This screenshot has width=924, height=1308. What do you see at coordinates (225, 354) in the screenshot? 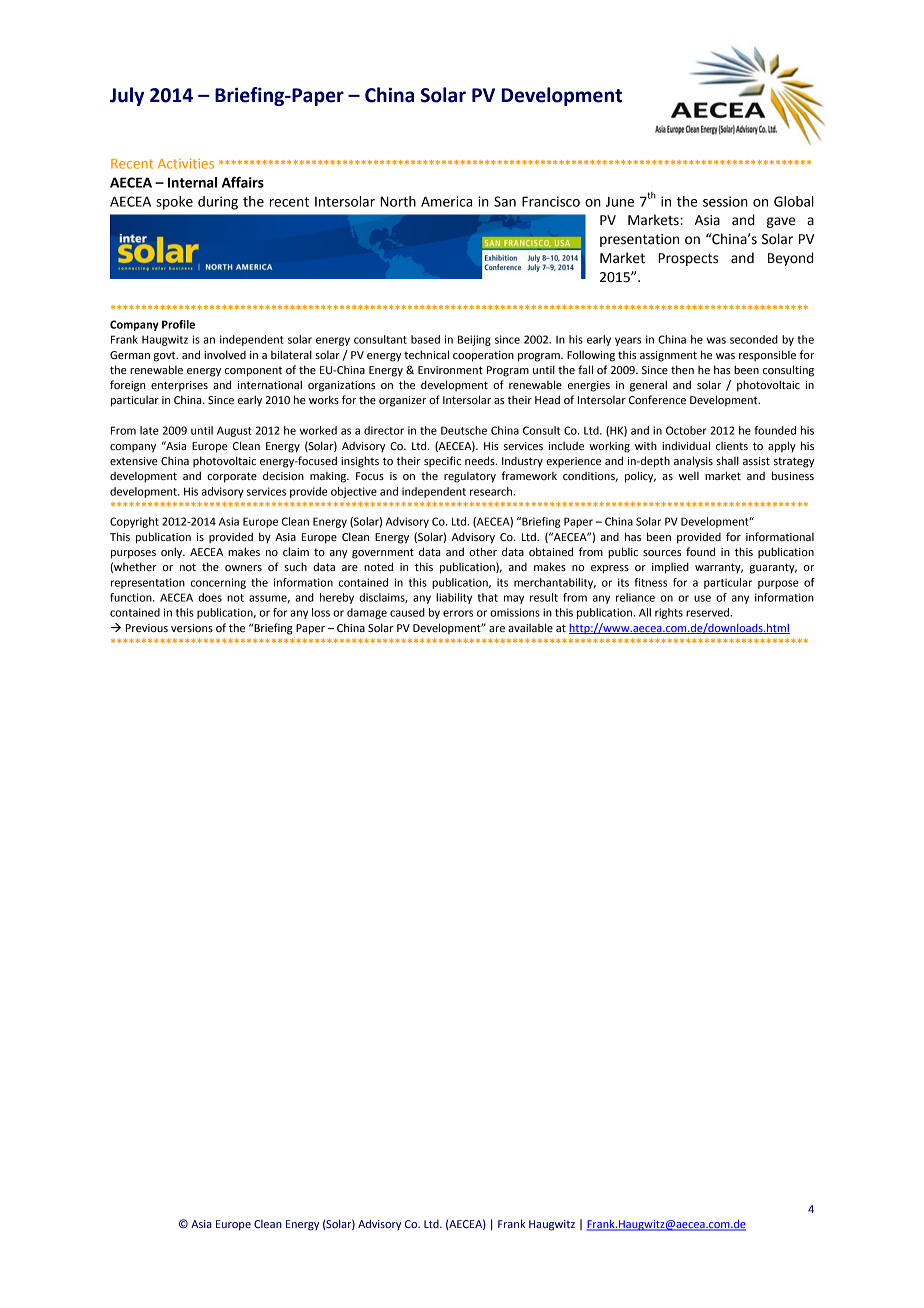
I see `involved` at bounding box center [225, 354].
